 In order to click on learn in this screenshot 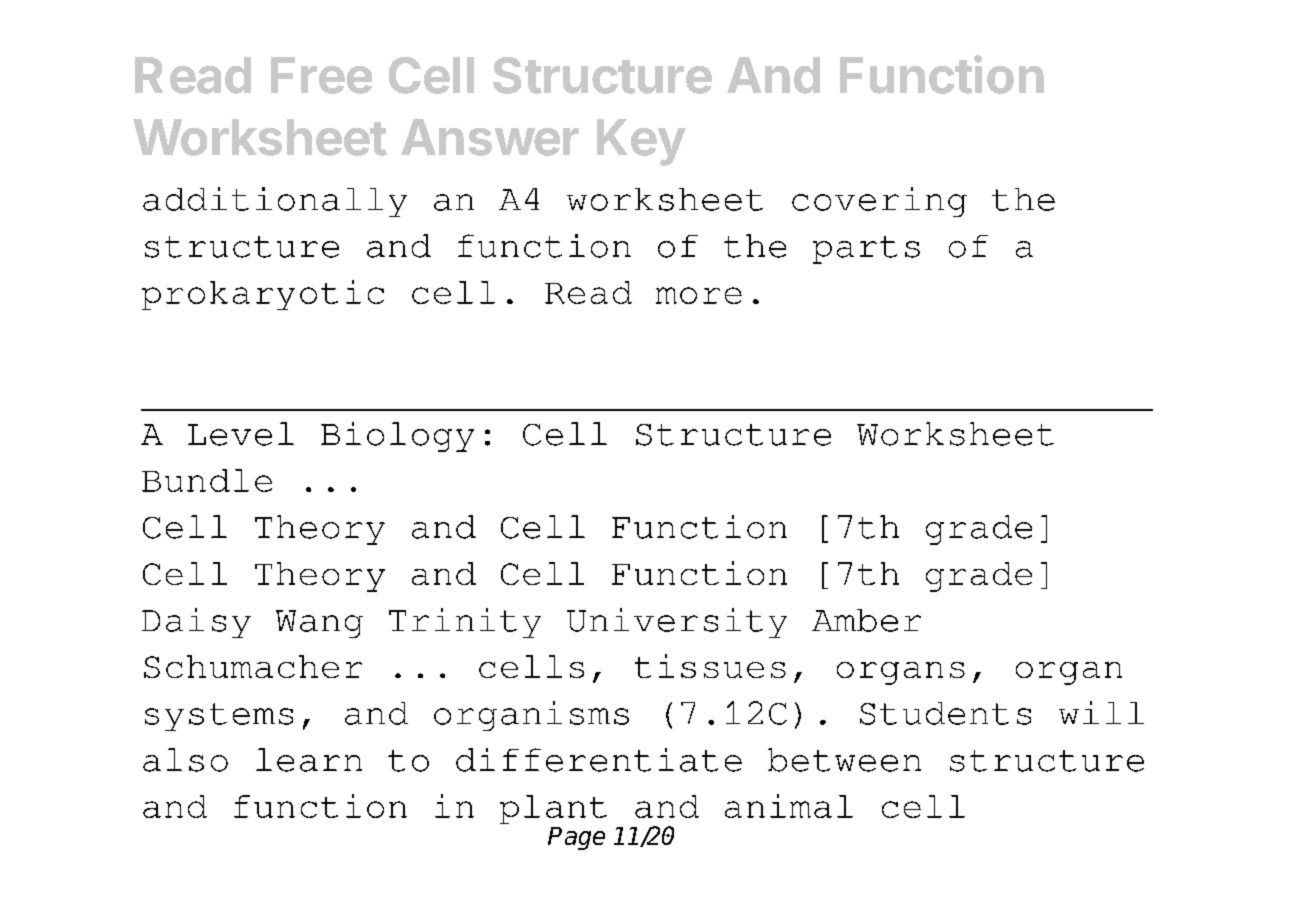, I will do `click(309, 760)`.
